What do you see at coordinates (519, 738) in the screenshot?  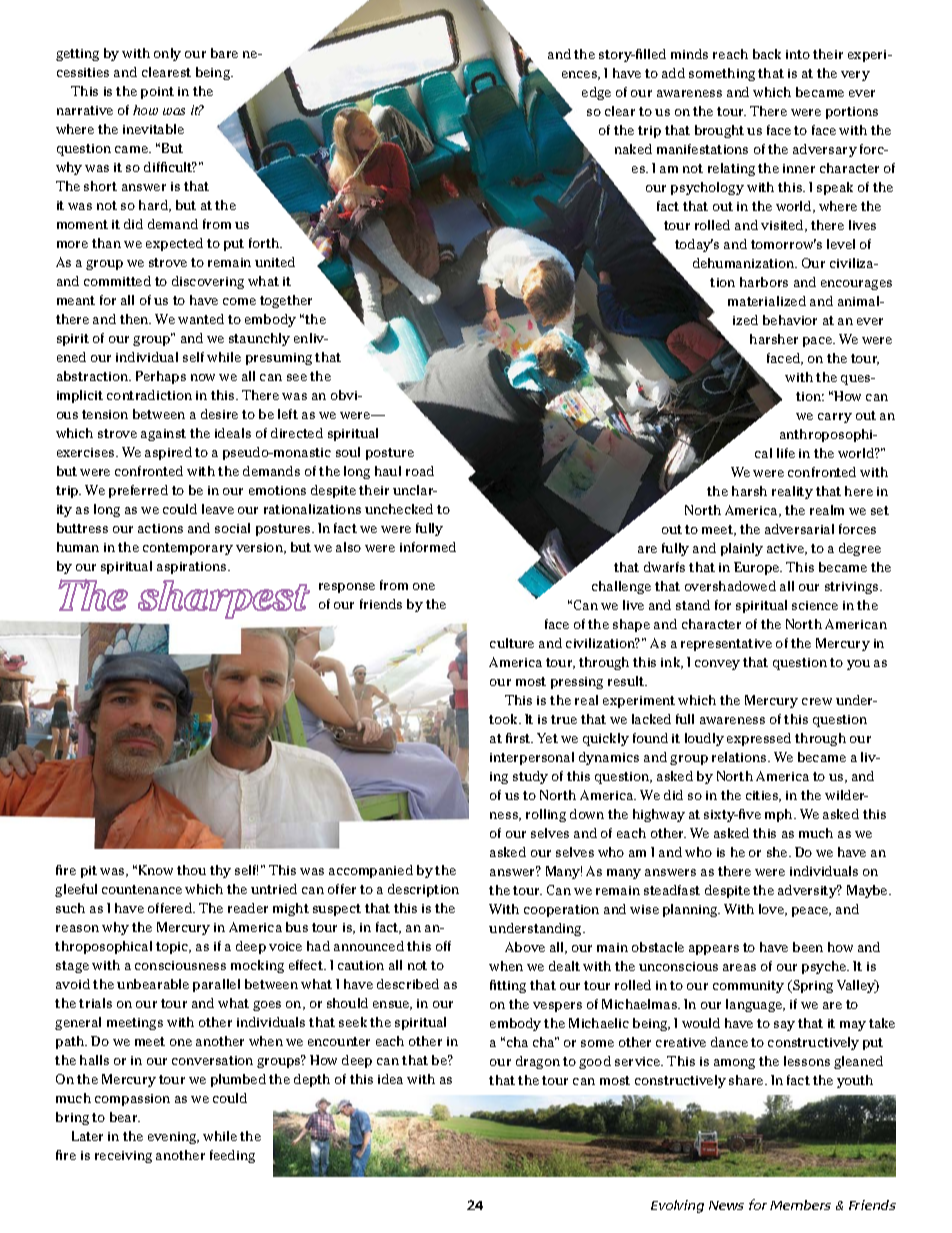 I see `first` at bounding box center [519, 738].
